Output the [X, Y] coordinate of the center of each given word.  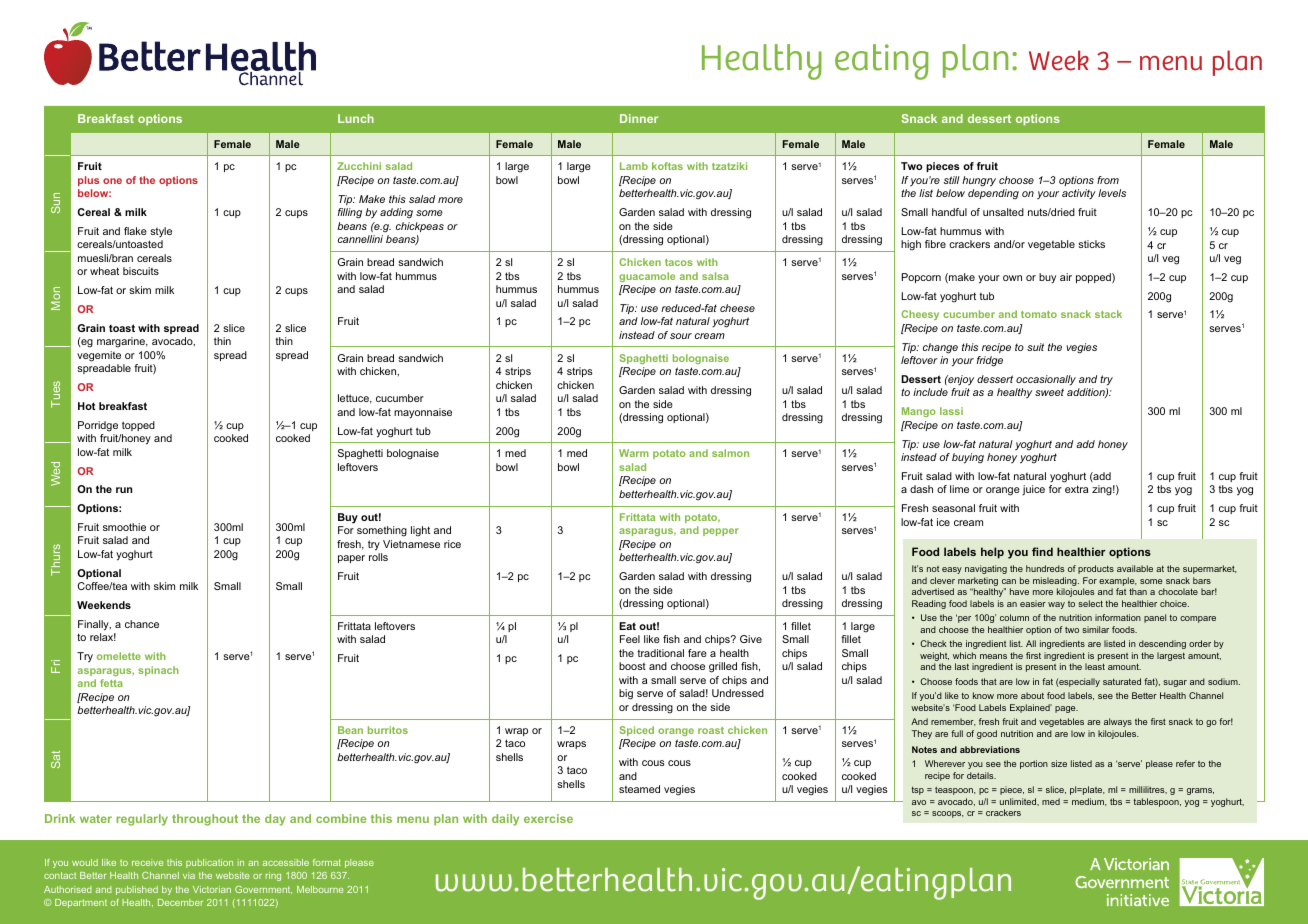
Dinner [639, 118]
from [1108, 180]
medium [1089, 802]
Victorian [212, 889]
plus [88, 181]
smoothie [124, 527]
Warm [634, 453]
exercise [548, 818]
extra [1076, 489]
